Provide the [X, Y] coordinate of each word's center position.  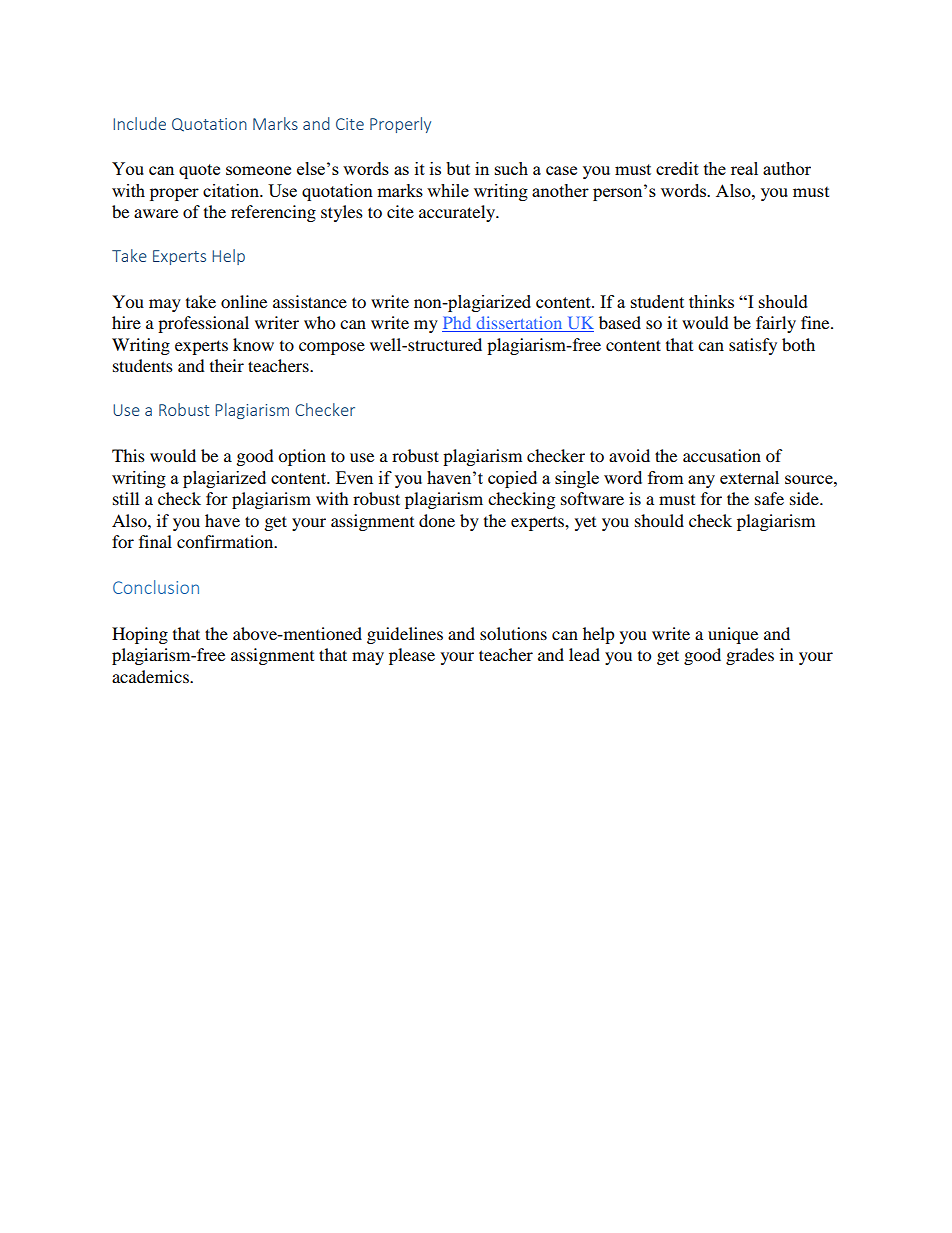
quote [199, 171]
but [458, 168]
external [749, 477]
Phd [458, 324]
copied [512, 479]
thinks [711, 301]
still [126, 498]
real [744, 168]
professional [203, 324]
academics [151, 676]
